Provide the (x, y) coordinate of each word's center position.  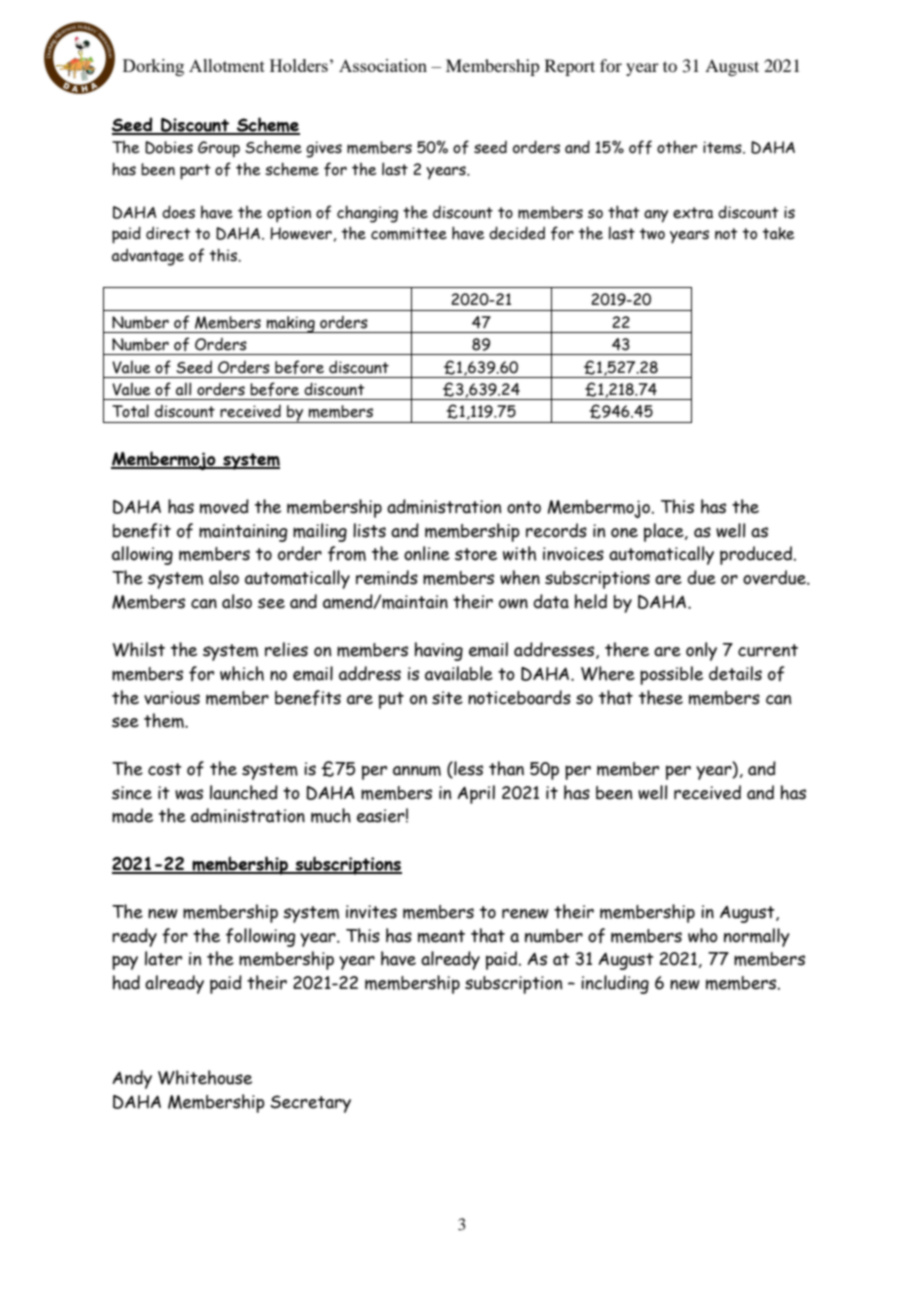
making (290, 324)
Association (383, 65)
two (652, 234)
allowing (142, 555)
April (476, 794)
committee (409, 233)
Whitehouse (205, 1077)
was (189, 794)
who (703, 935)
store (476, 554)
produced (757, 555)
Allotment (227, 65)
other (677, 147)
